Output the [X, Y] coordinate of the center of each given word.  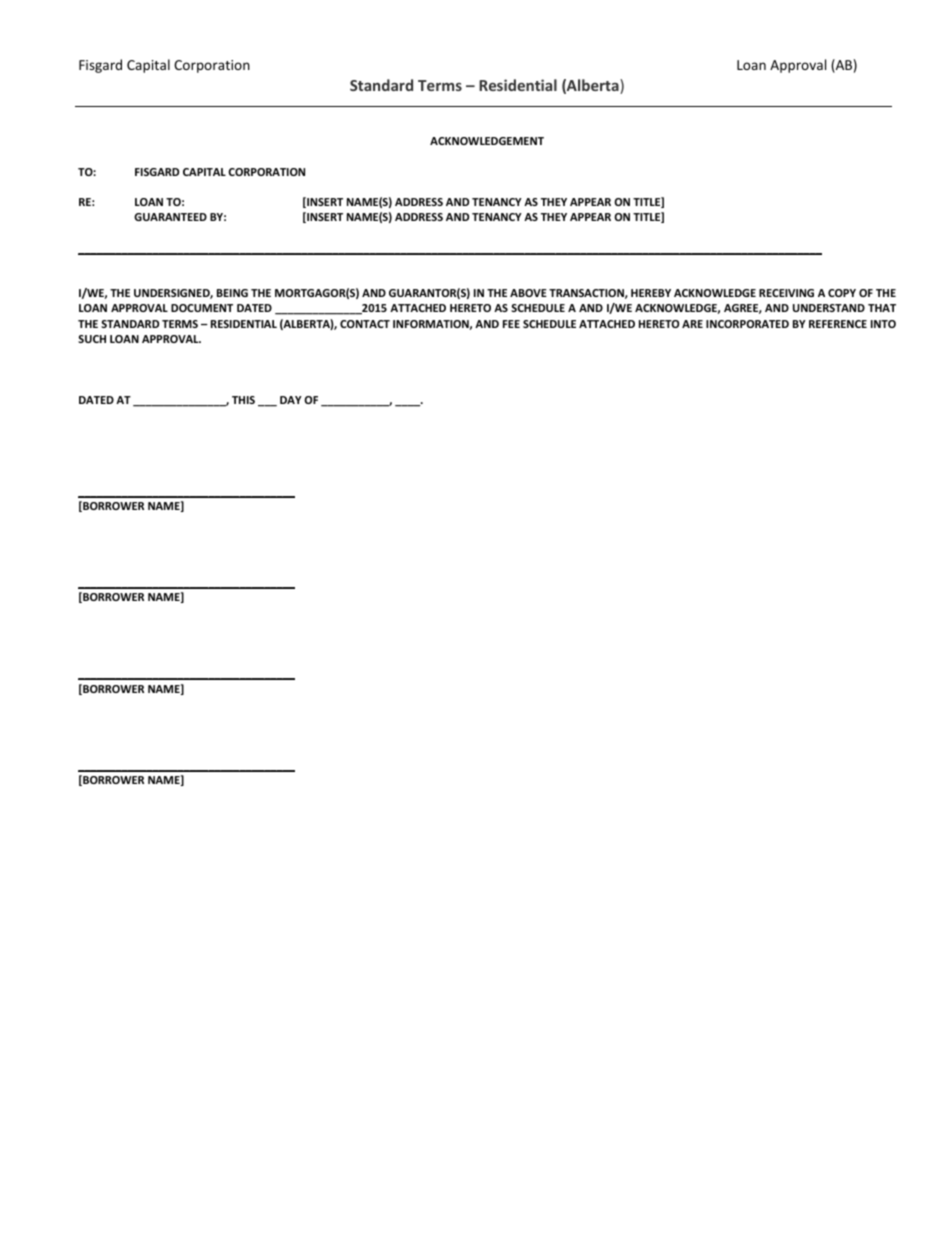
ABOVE [528, 293]
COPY [842, 293]
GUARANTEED [170, 217]
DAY [291, 400]
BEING [232, 293]
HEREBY [651, 293]
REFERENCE [838, 324]
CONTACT [365, 324]
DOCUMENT [202, 308]
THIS [243, 400]
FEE [511, 324]
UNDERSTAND [829, 308]
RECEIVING [786, 293]
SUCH [92, 339]
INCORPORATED [747, 324]
